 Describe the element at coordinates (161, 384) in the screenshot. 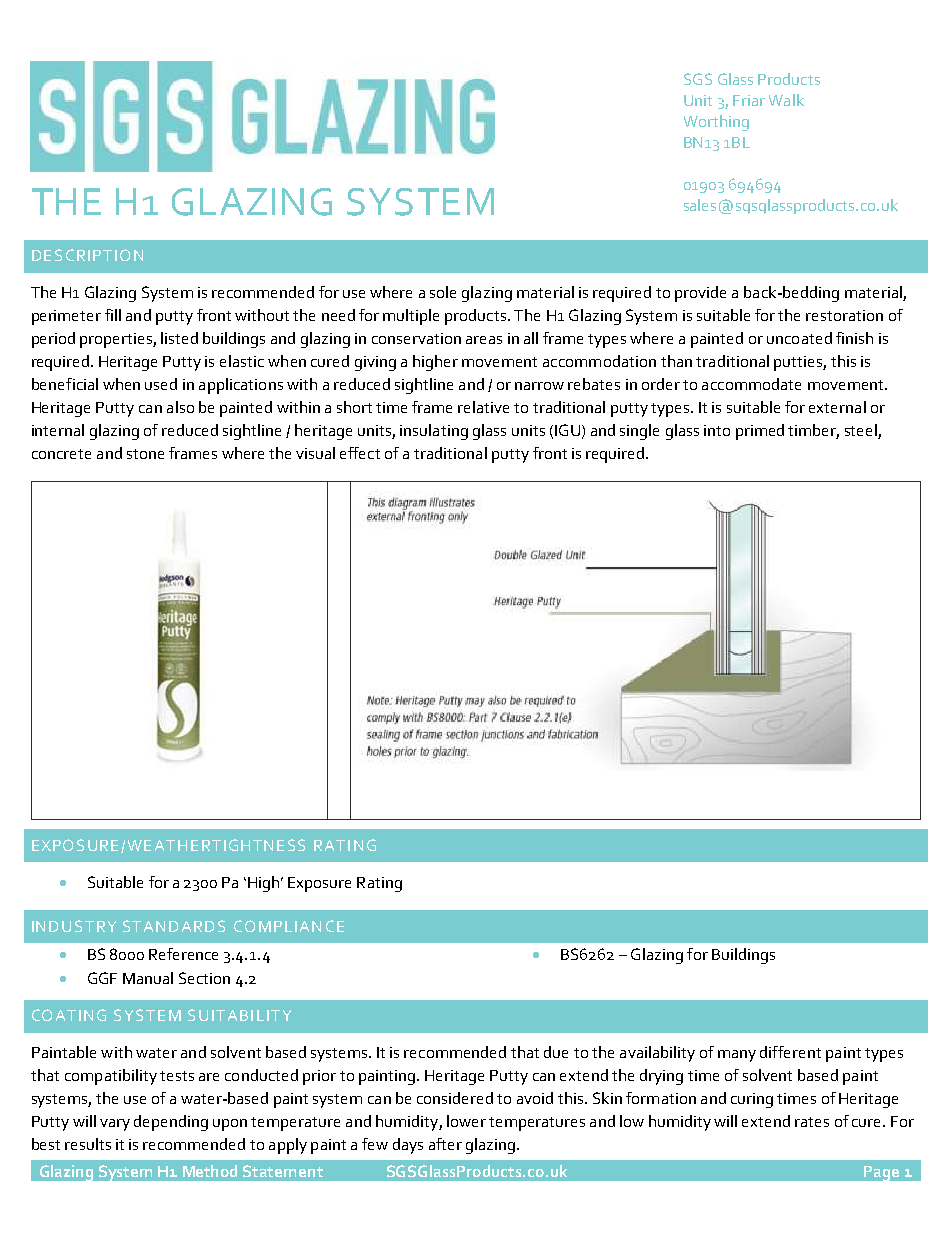

I see `used` at that location.
